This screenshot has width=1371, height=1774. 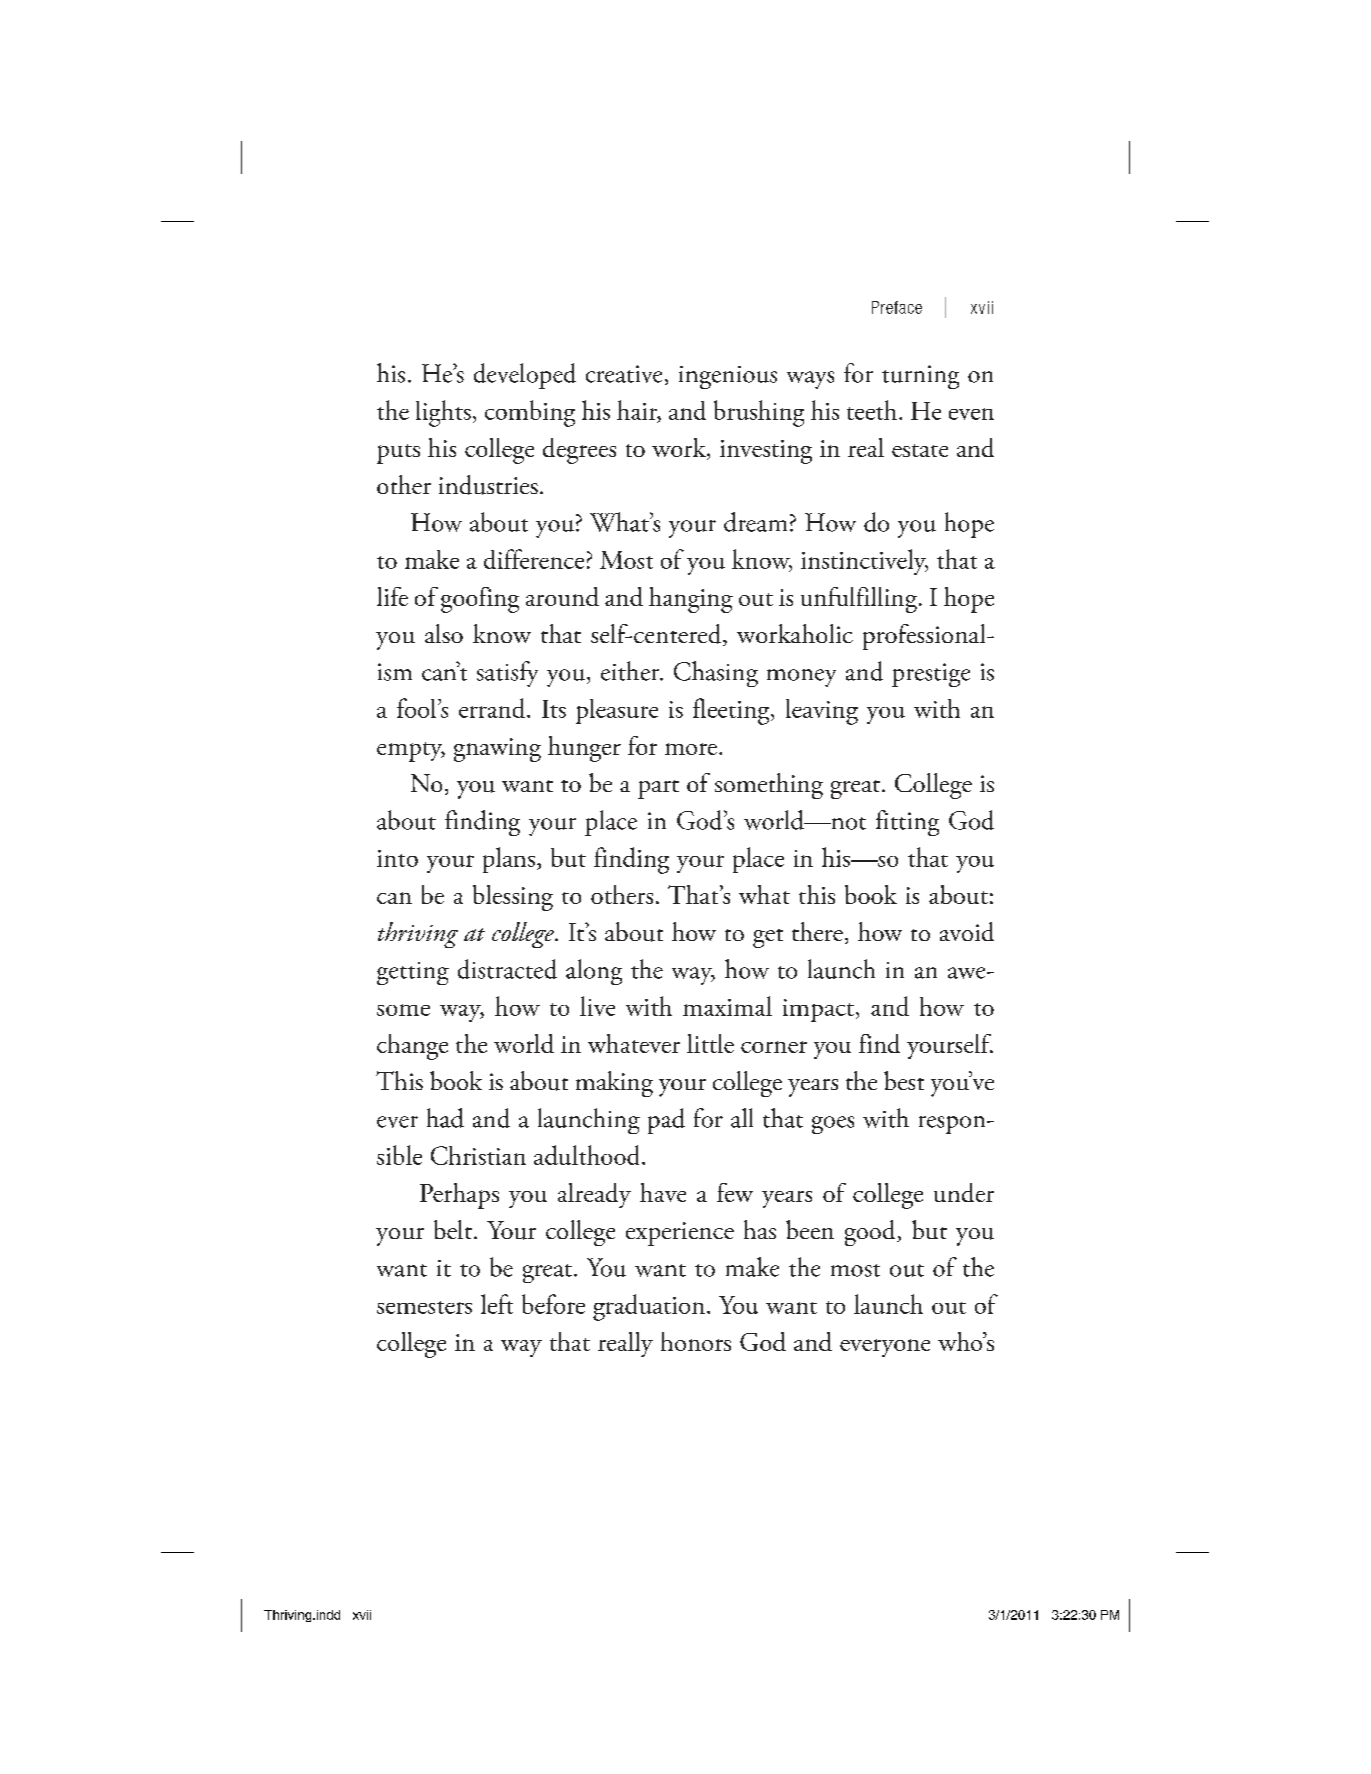 I want to click on left, so click(x=497, y=1304).
